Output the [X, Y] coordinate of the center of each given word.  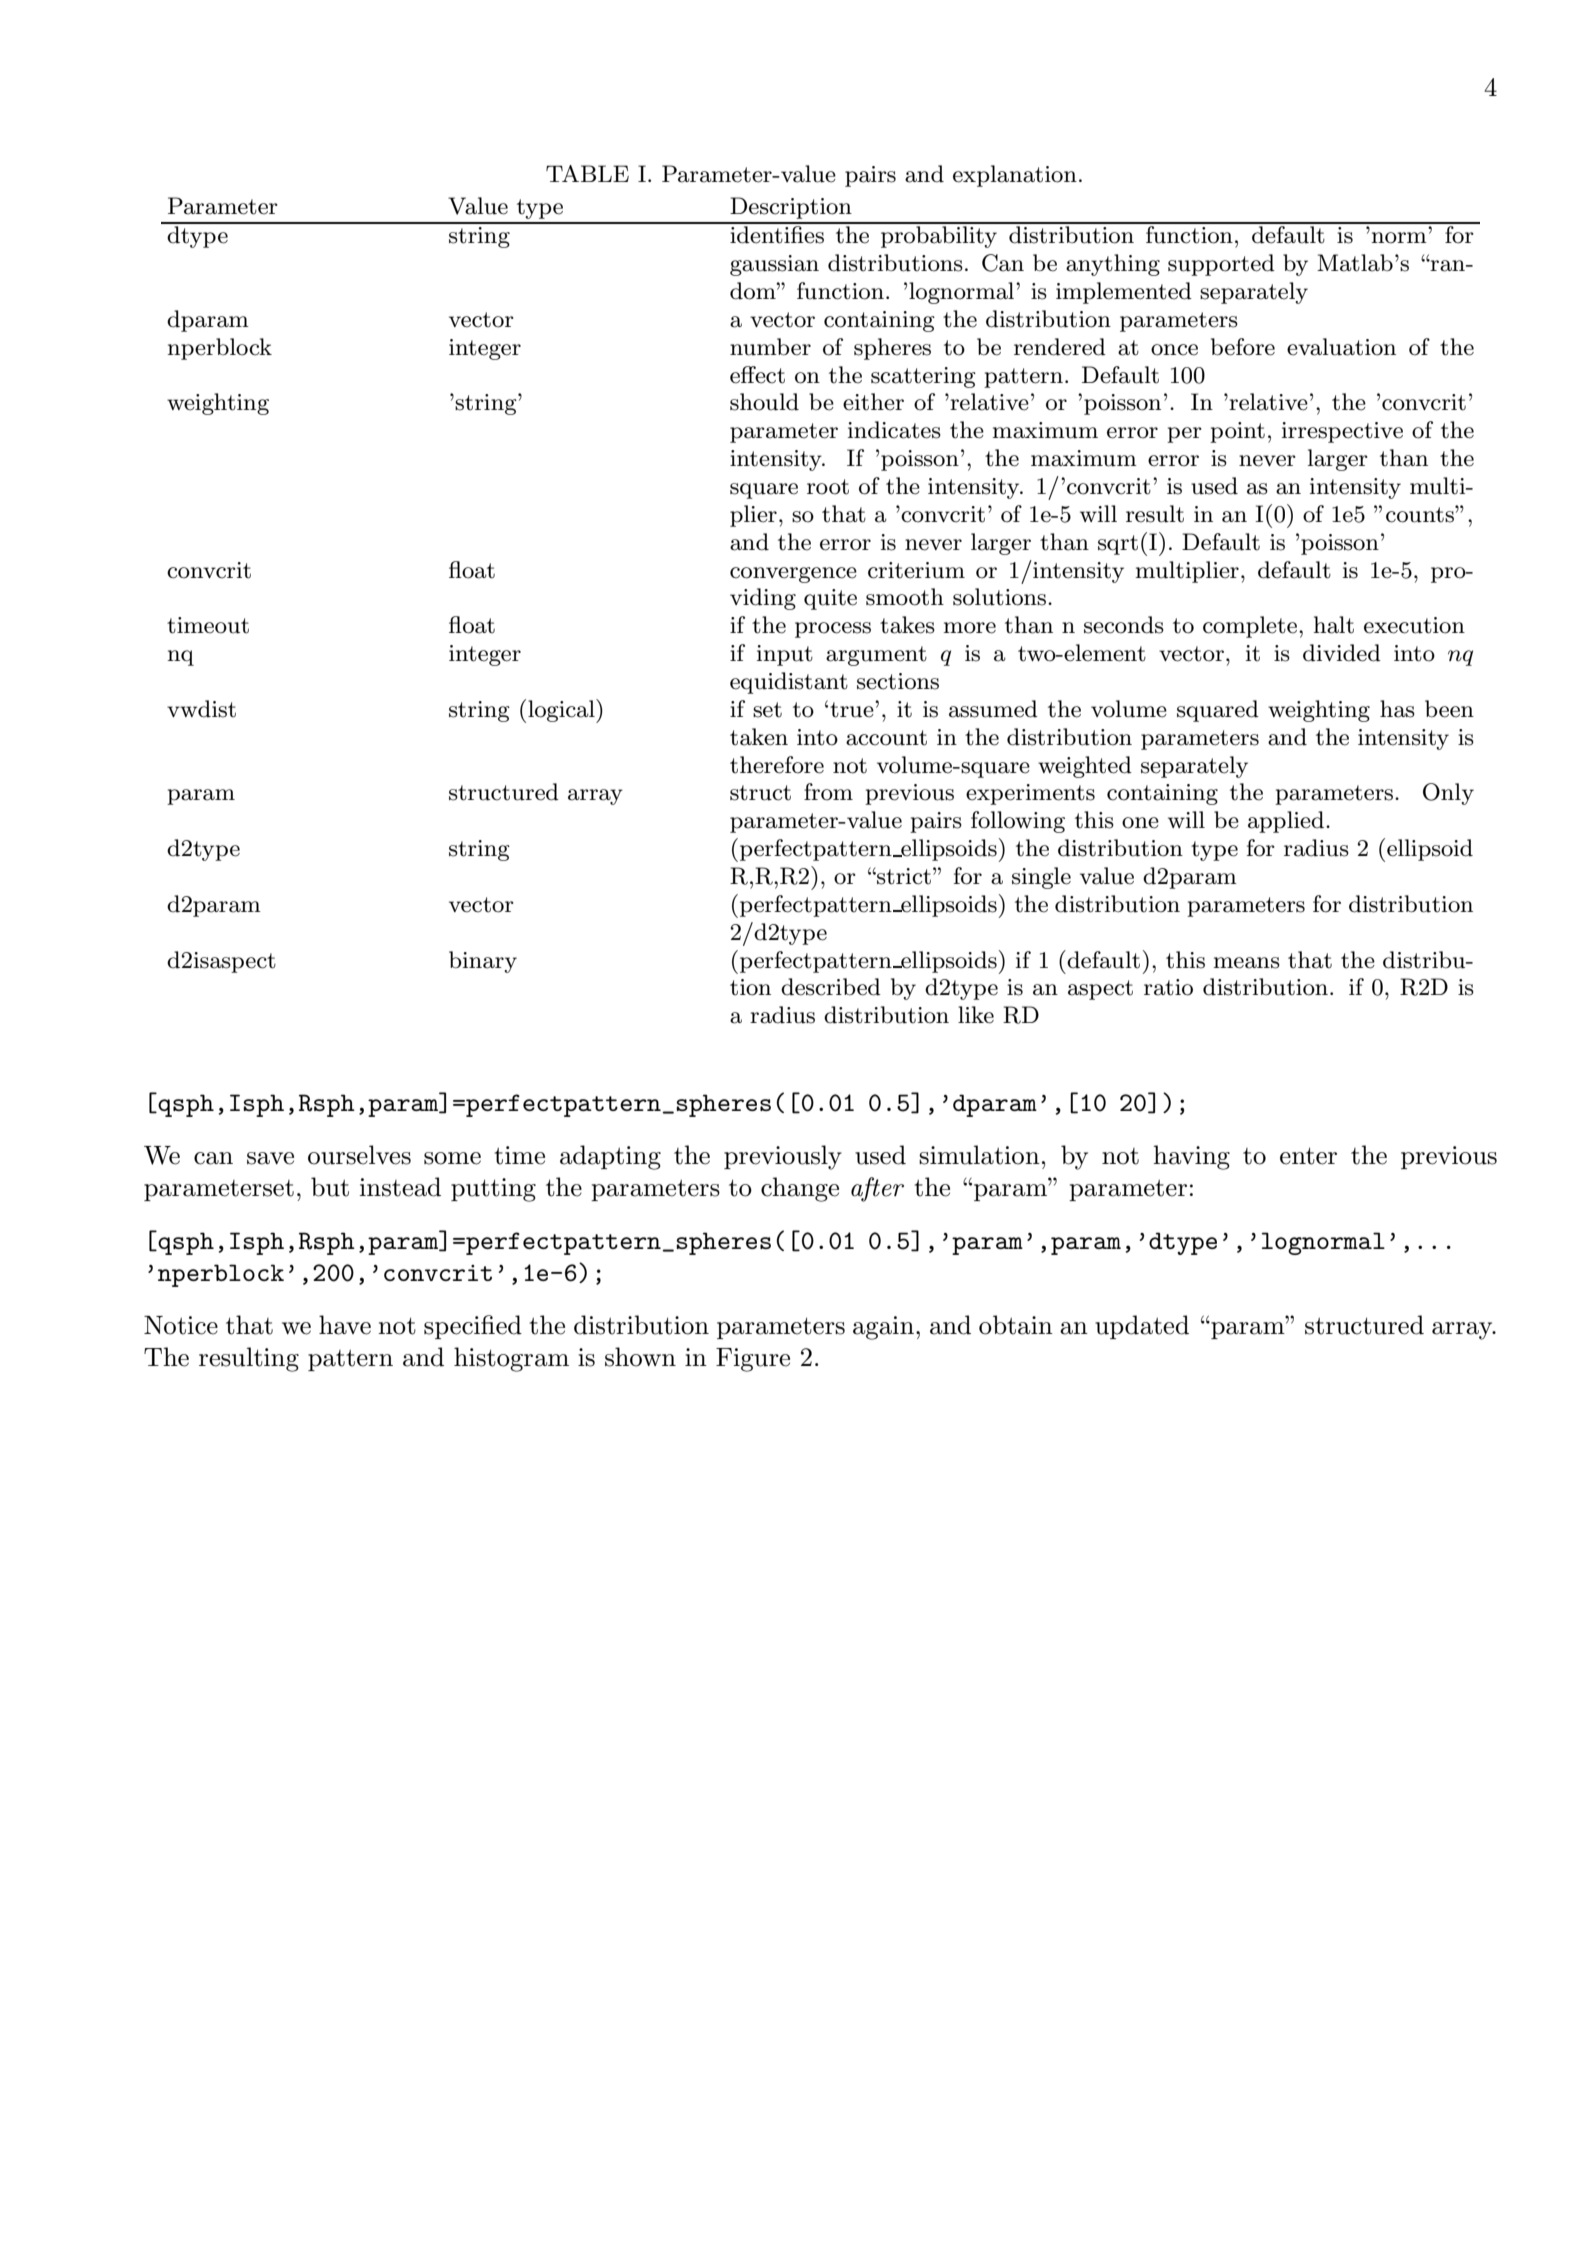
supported [1221, 265]
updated [1142, 1327]
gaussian [774, 265]
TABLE [587, 173]
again [883, 1328]
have [345, 1325]
